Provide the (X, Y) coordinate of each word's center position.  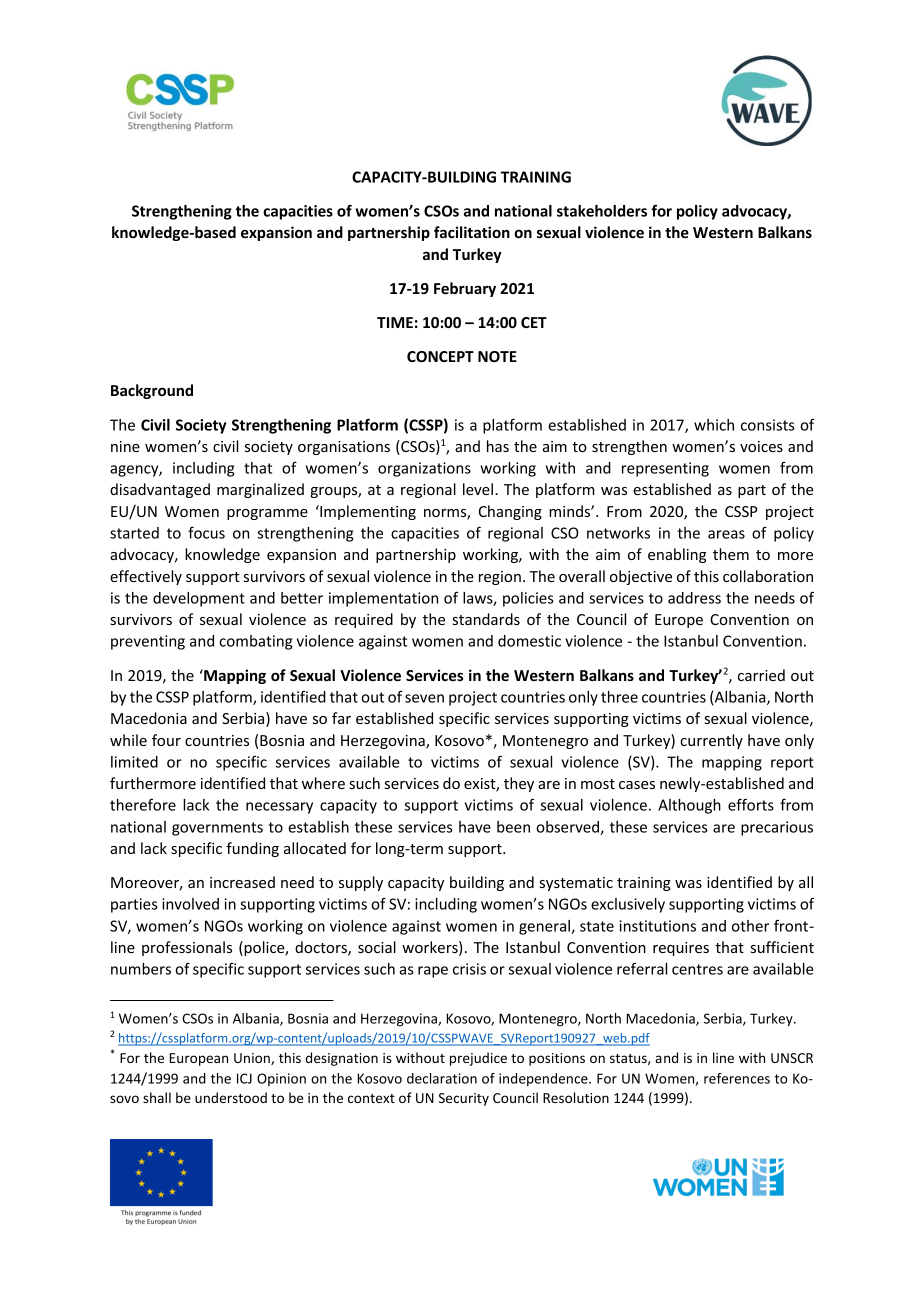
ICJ (244, 1078)
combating (255, 642)
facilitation (472, 232)
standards (486, 619)
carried (761, 675)
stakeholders (602, 211)
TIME (395, 322)
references (737, 1078)
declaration (442, 1078)
